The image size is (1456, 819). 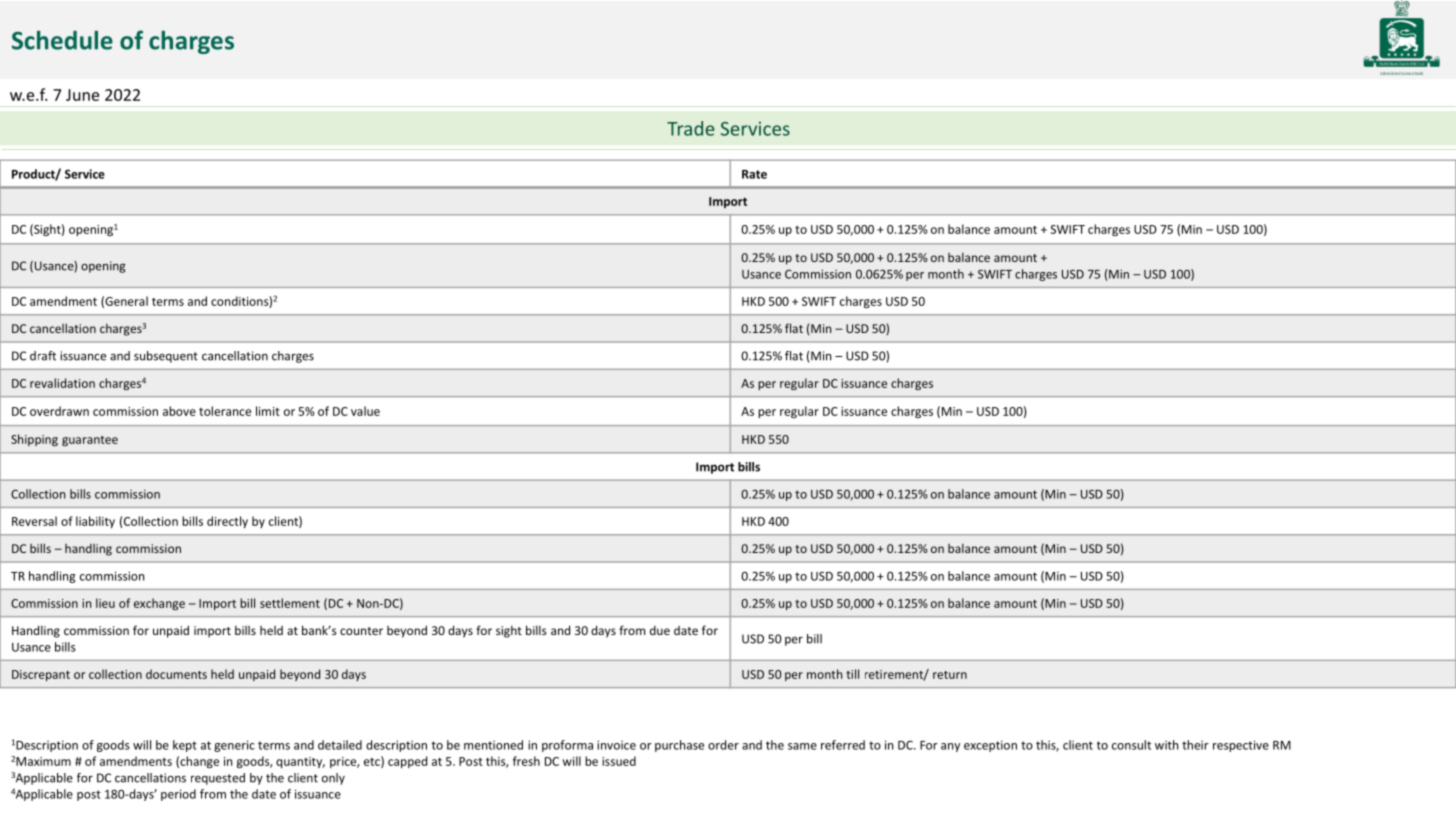 I want to click on Rate, so click(x=754, y=174).
